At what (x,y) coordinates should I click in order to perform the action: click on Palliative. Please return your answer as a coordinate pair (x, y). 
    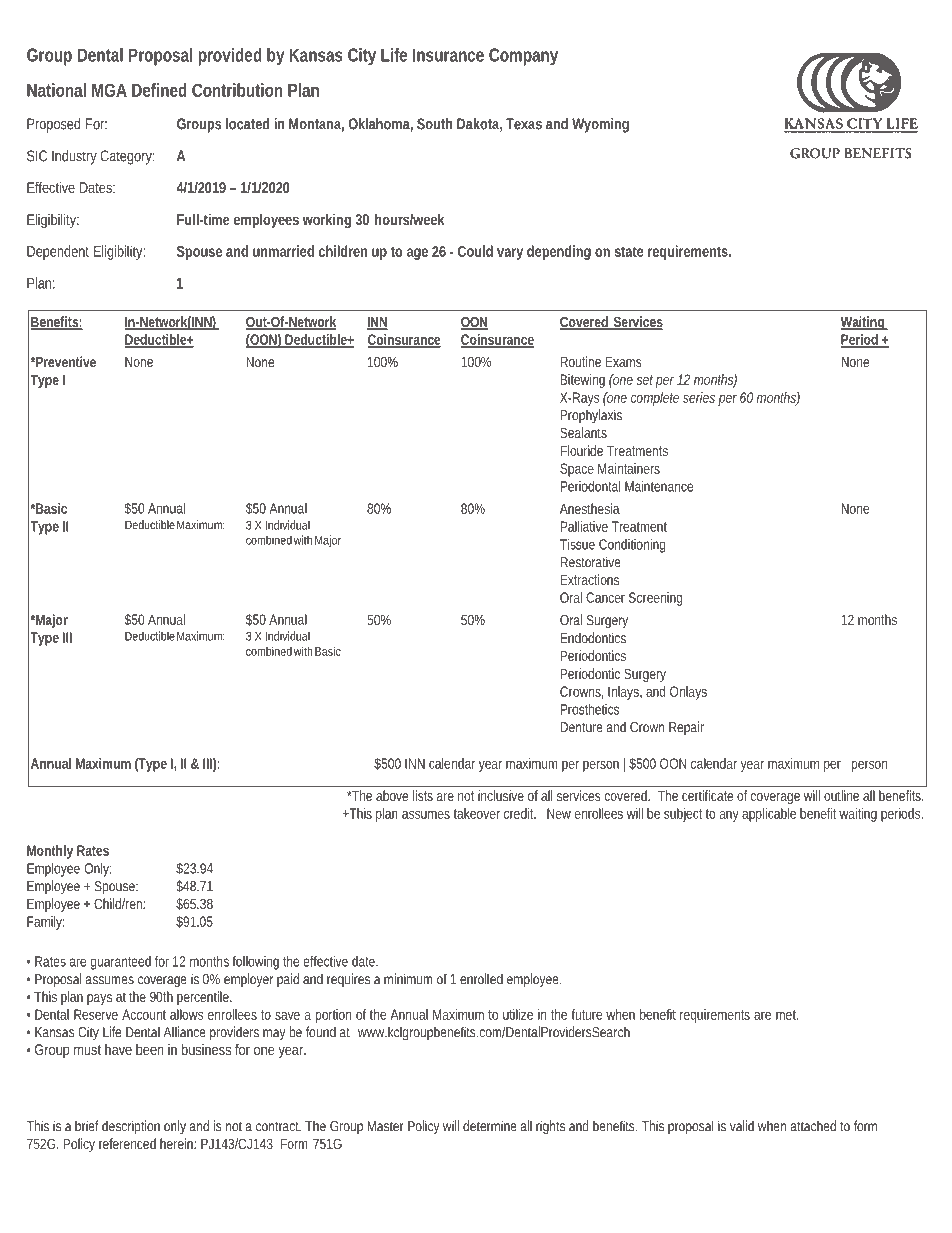
    Looking at the image, I should click on (584, 526).
